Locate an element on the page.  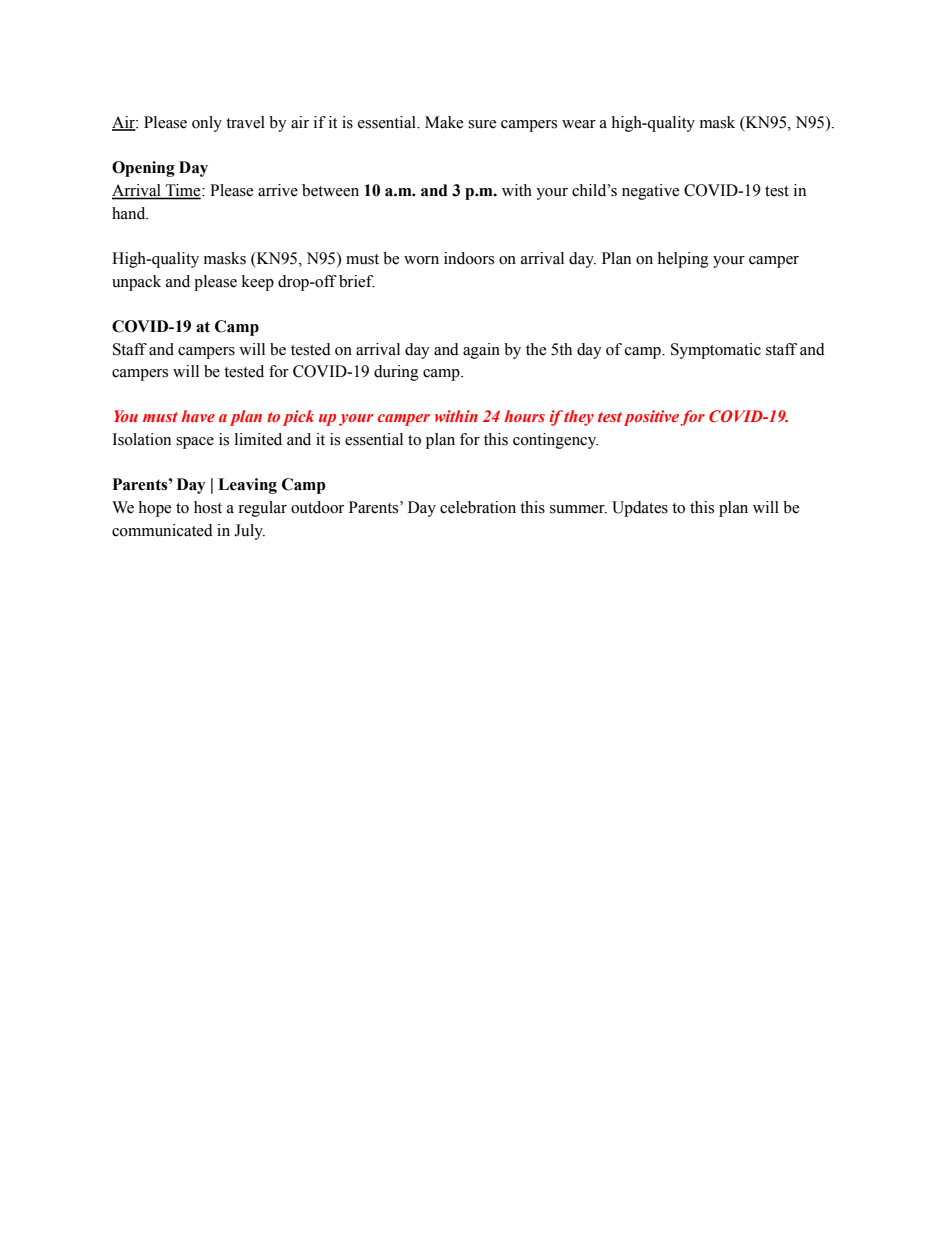
Make is located at coordinates (444, 122).
